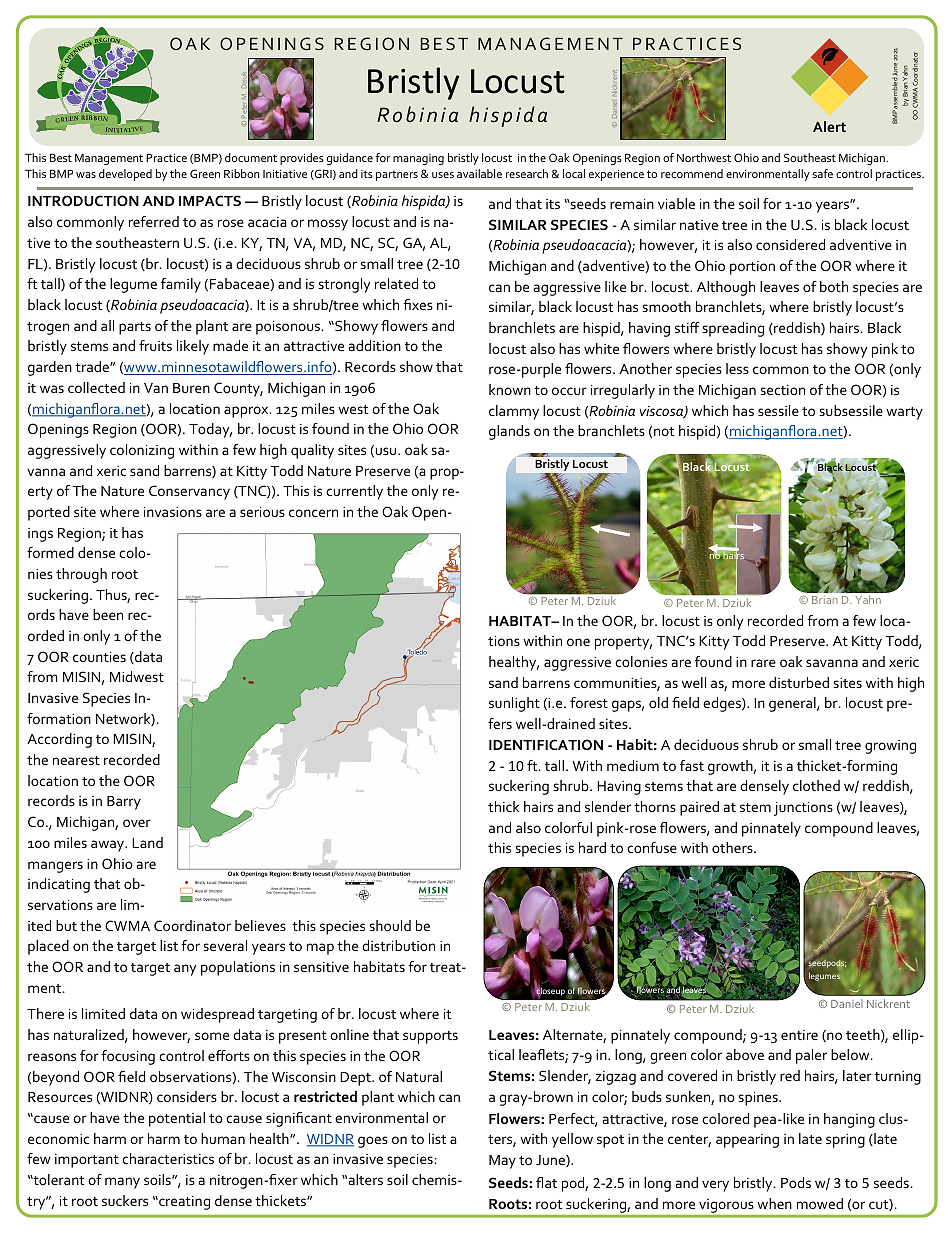  Describe the element at coordinates (820, 1203) in the screenshot. I see `mowed` at that location.
